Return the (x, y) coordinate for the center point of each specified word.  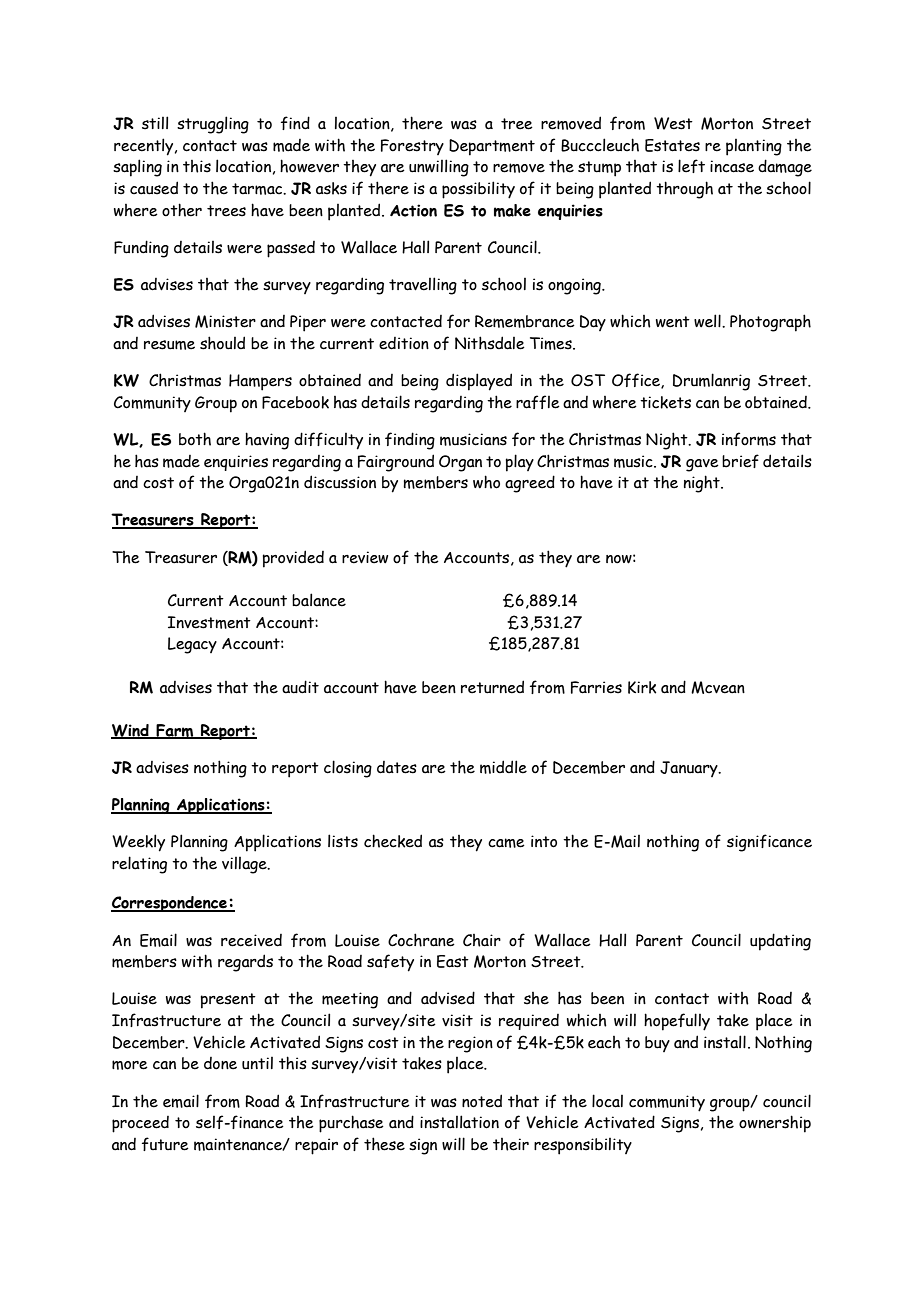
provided (293, 559)
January (690, 769)
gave (702, 465)
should (222, 343)
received (251, 940)
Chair (482, 940)
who (486, 482)
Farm (175, 731)
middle (503, 767)
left (691, 166)
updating (780, 942)
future (165, 1144)
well (708, 321)
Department (492, 147)
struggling (213, 125)
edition (404, 343)
